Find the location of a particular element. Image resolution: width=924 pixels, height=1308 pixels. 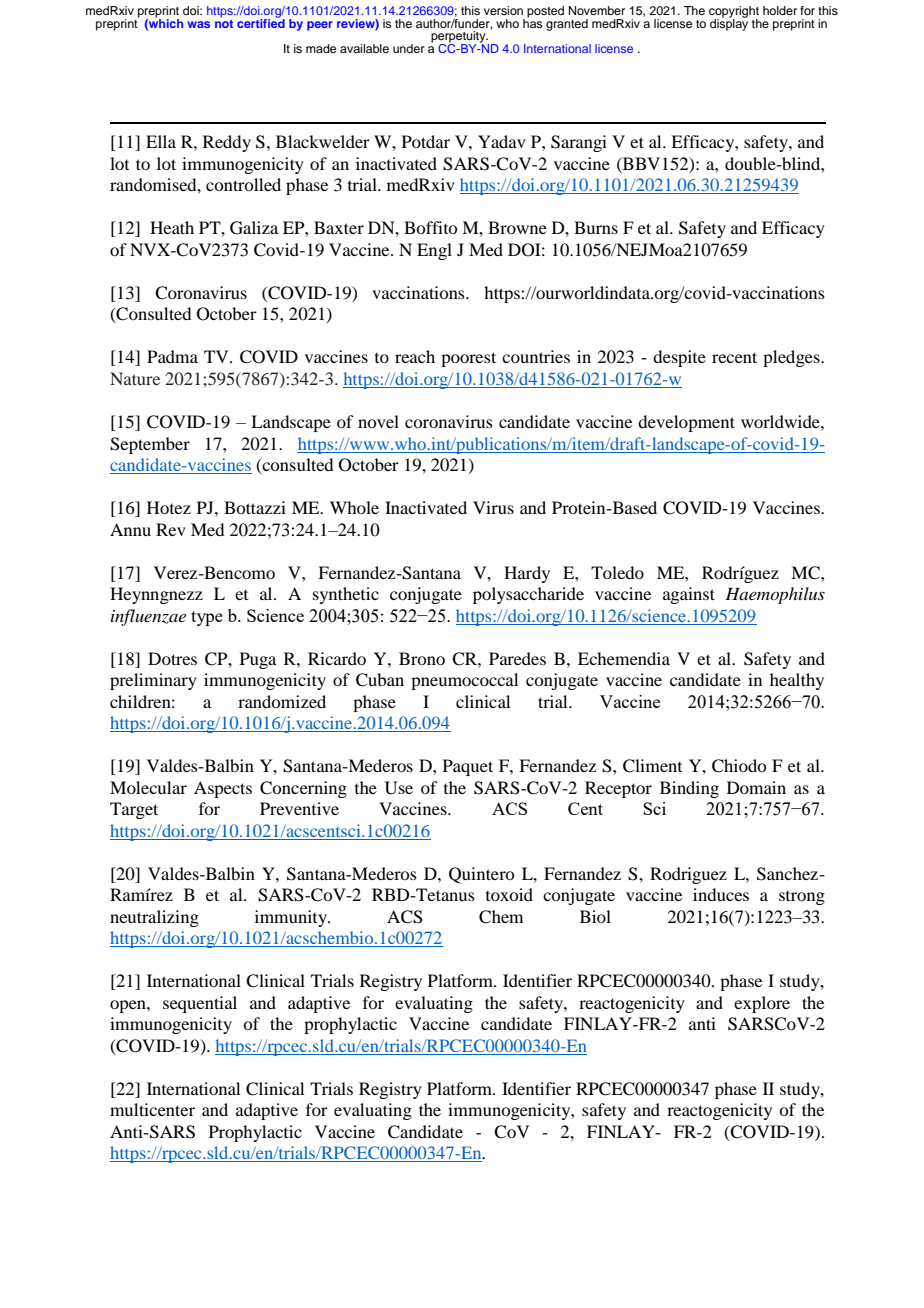

healthy is located at coordinates (797, 681).
